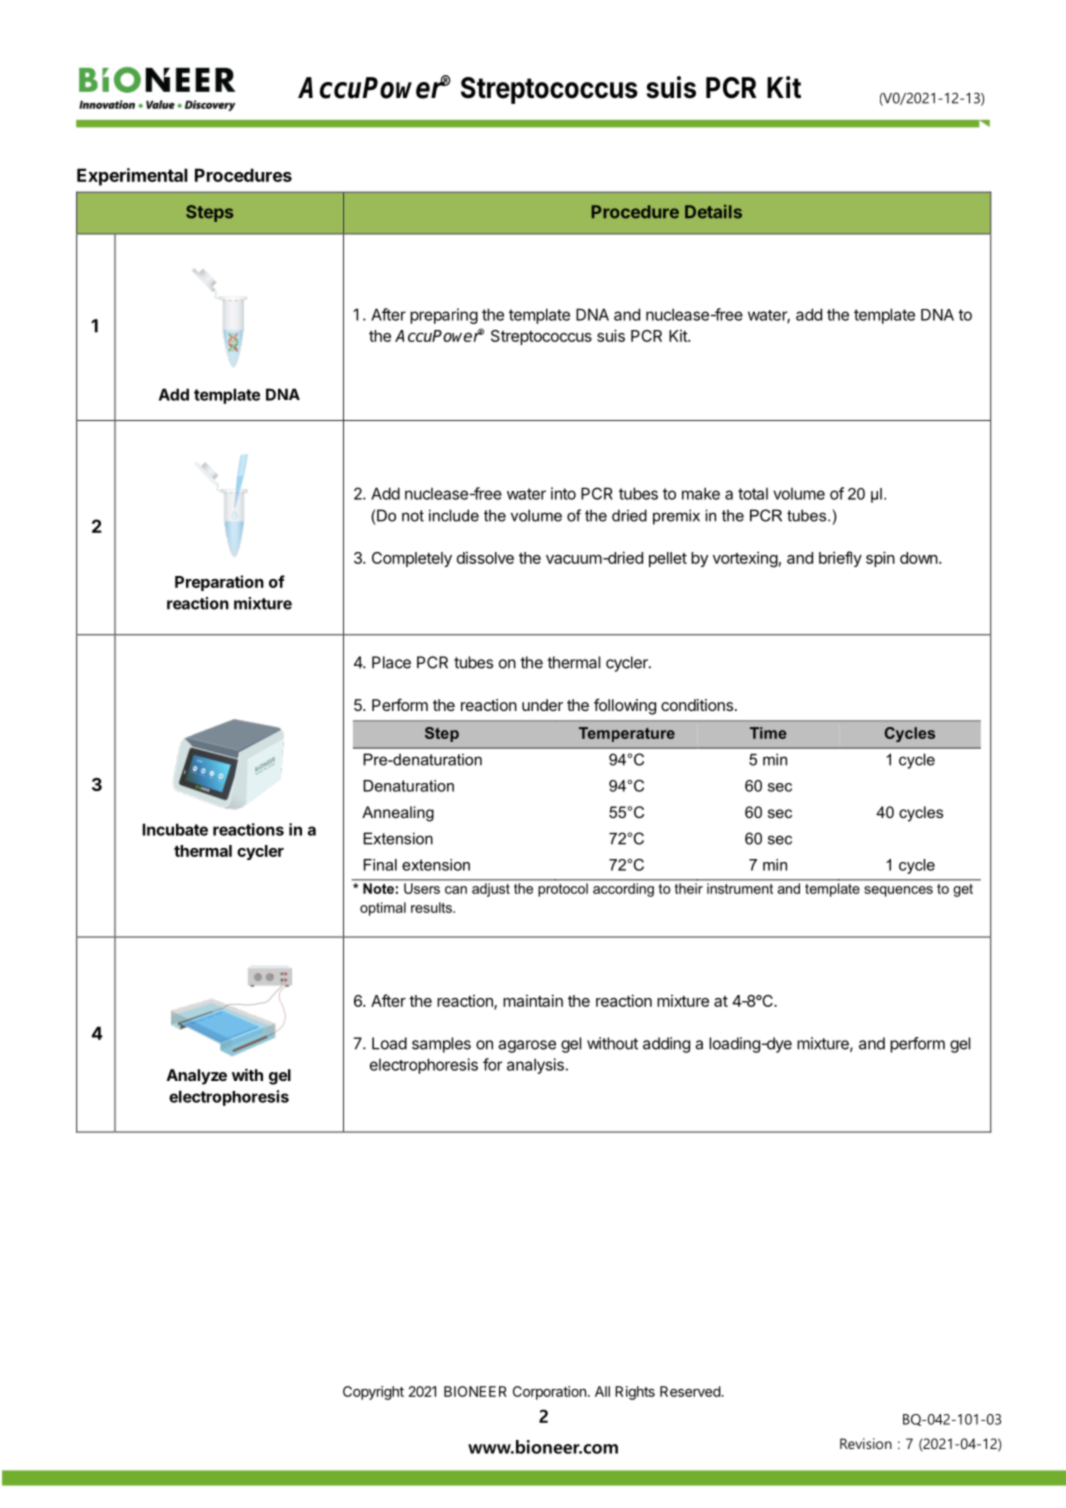 This document has height=1508, width=1066. What do you see at coordinates (866, 1443) in the document?
I see `Revision` at bounding box center [866, 1443].
